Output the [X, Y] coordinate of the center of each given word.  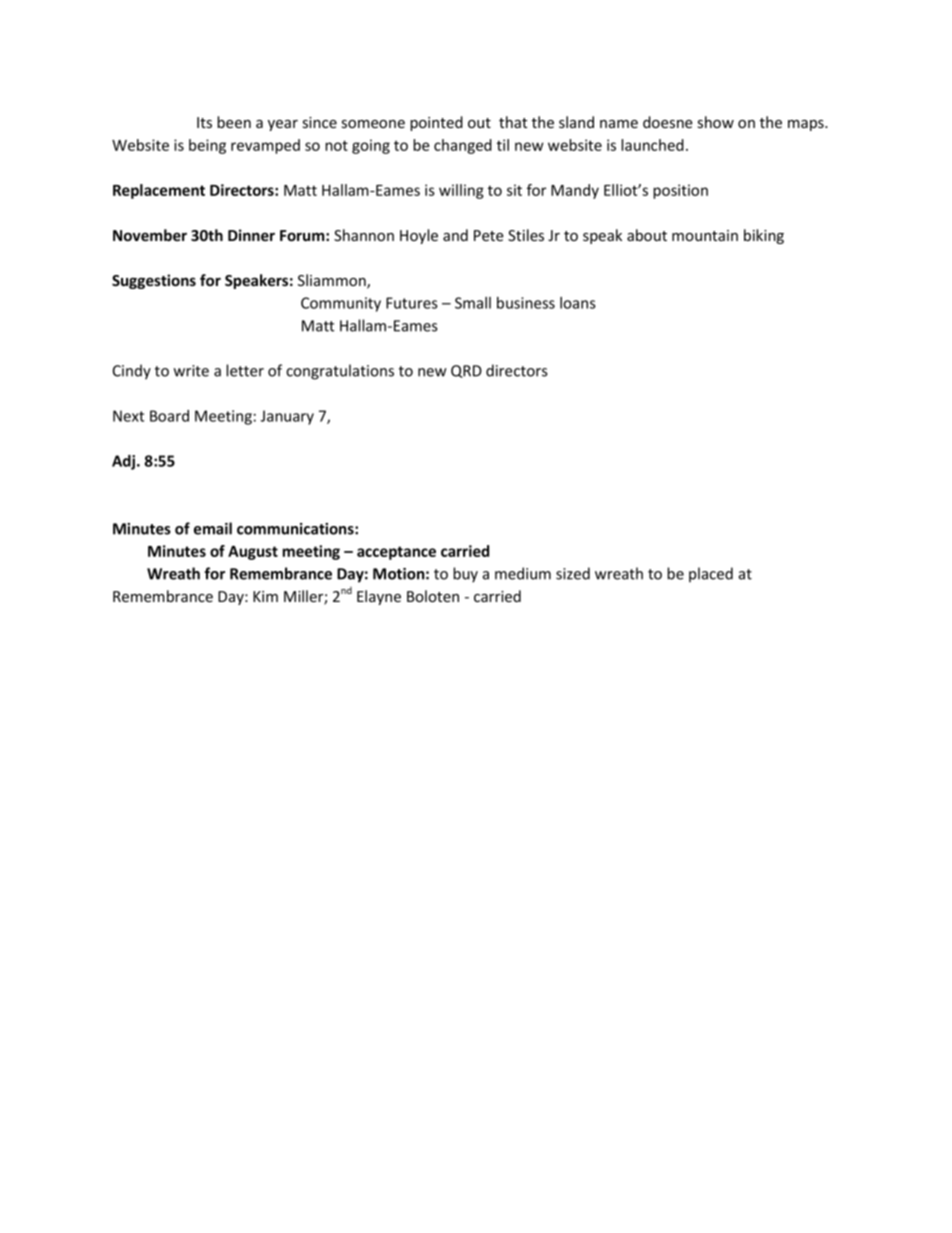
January [287, 417]
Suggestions [154, 281]
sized [573, 573]
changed [463, 146]
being [207, 146]
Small [473, 303]
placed [711, 574]
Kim [265, 596]
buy [465, 575]
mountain [705, 235]
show [716, 122]
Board [169, 416]
